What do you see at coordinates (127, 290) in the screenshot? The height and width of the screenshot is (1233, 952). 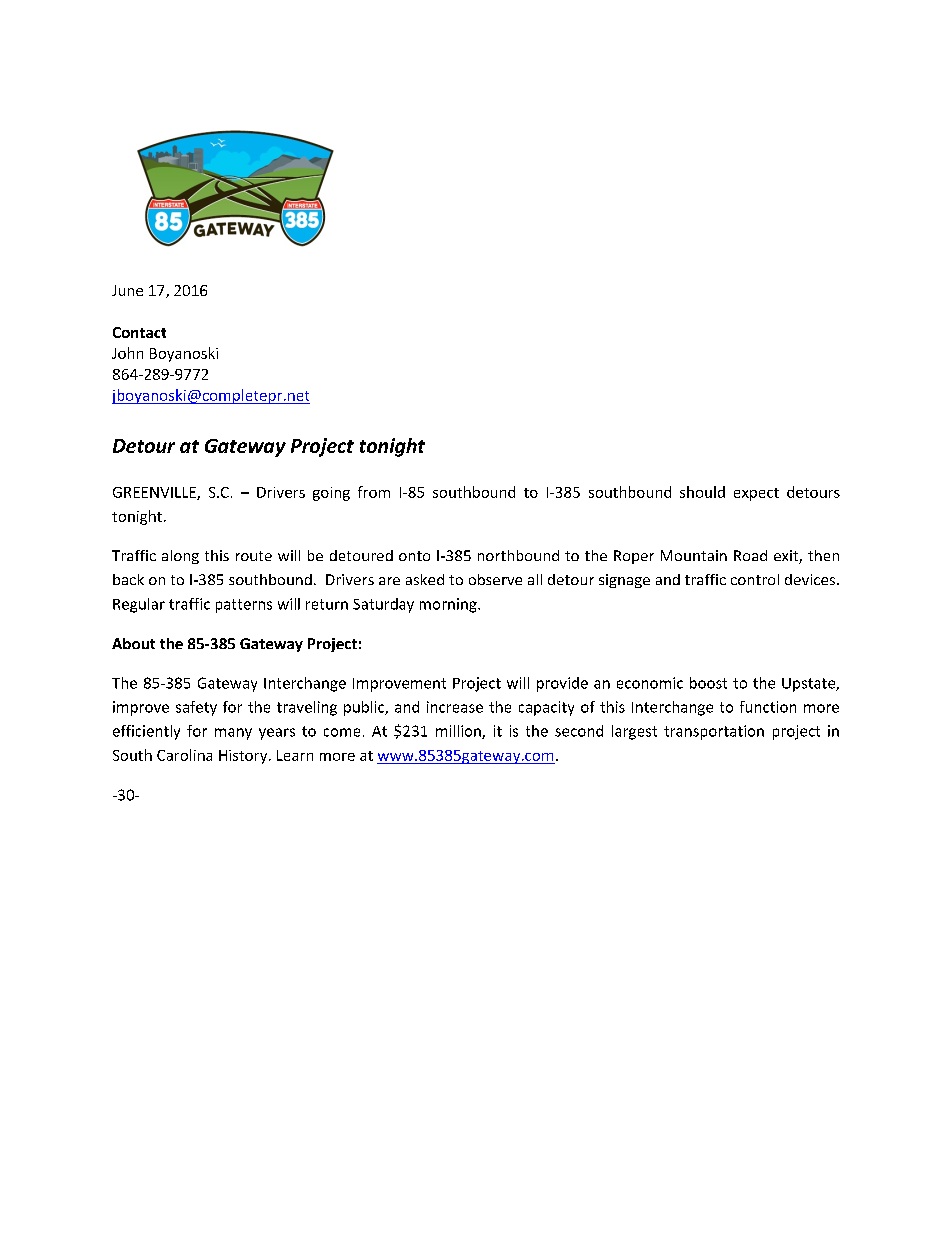 I see `June` at bounding box center [127, 290].
